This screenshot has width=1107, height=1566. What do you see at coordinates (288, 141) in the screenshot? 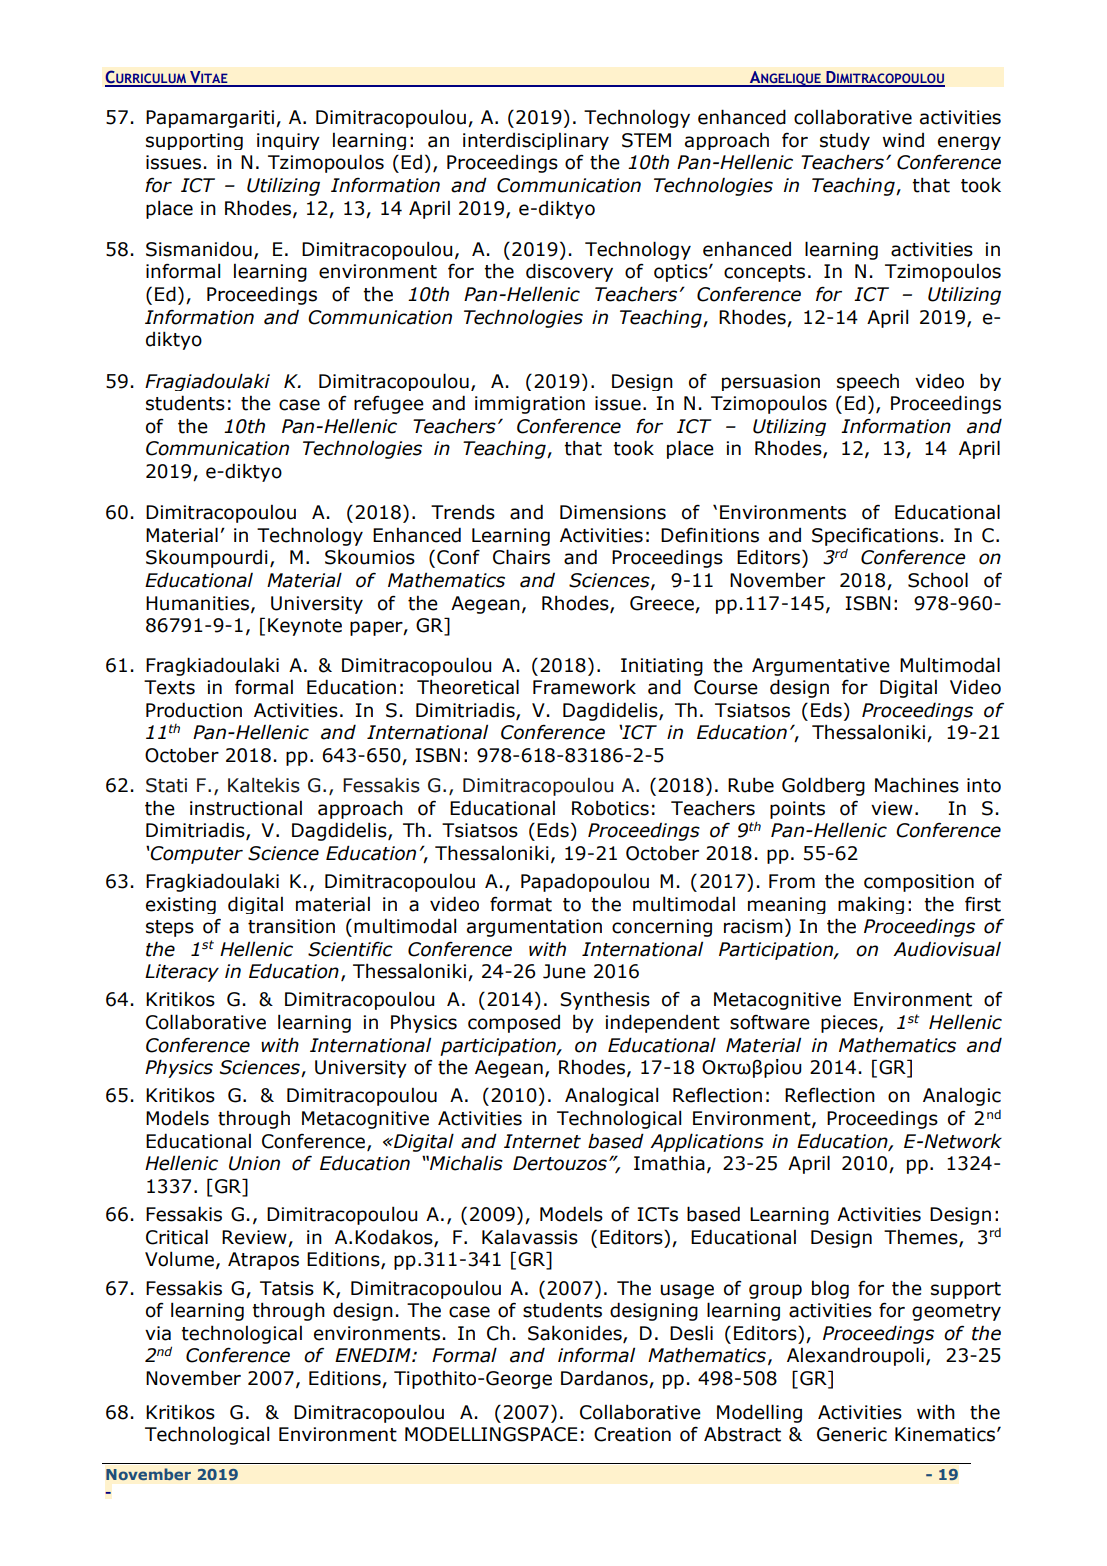
I see `inquiry` at bounding box center [288, 141].
